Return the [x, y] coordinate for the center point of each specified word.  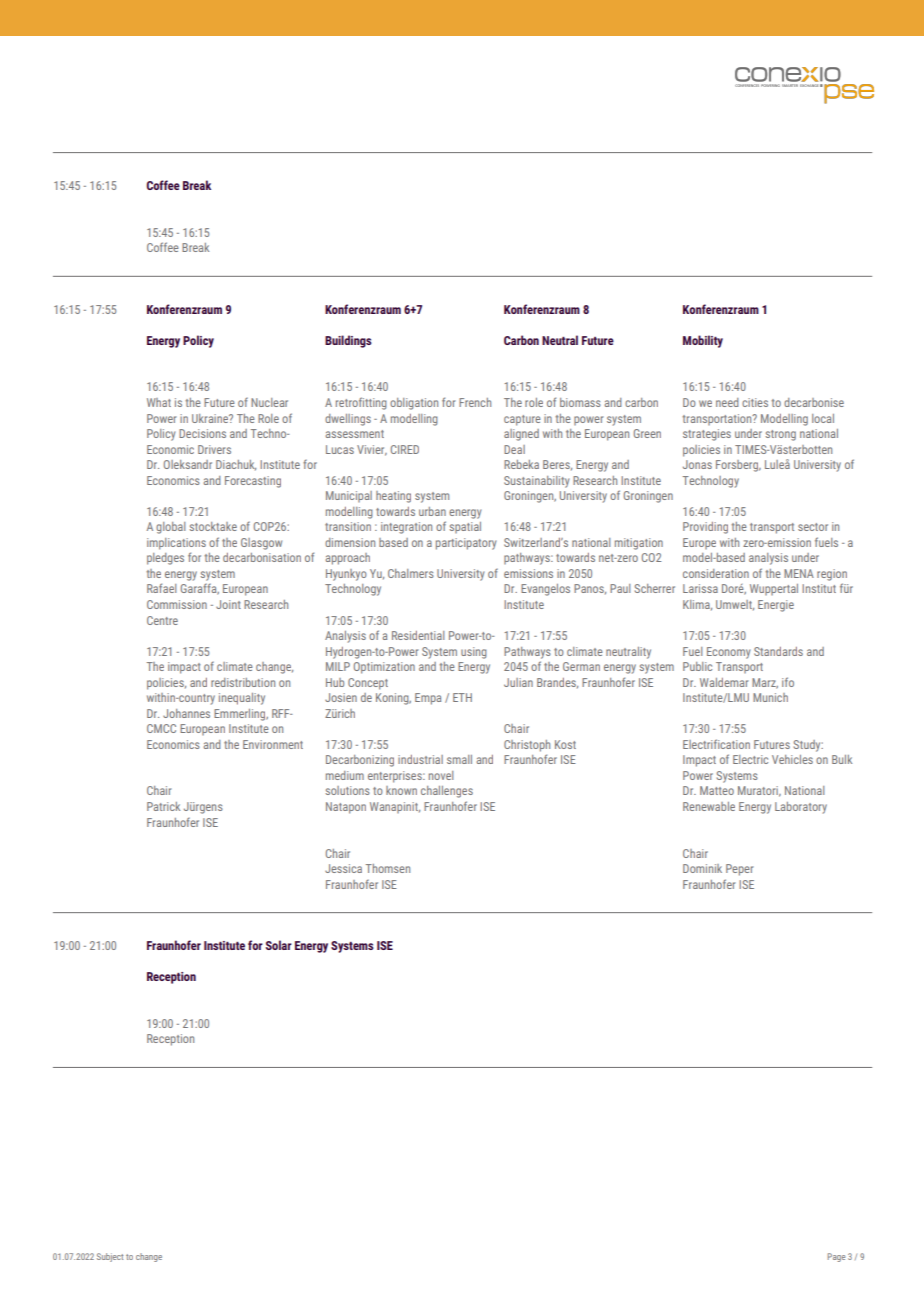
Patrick [163, 806]
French [475, 402]
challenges [447, 792]
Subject [110, 1257]
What [159, 402]
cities [755, 402]
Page [836, 1257]
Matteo [717, 790]
